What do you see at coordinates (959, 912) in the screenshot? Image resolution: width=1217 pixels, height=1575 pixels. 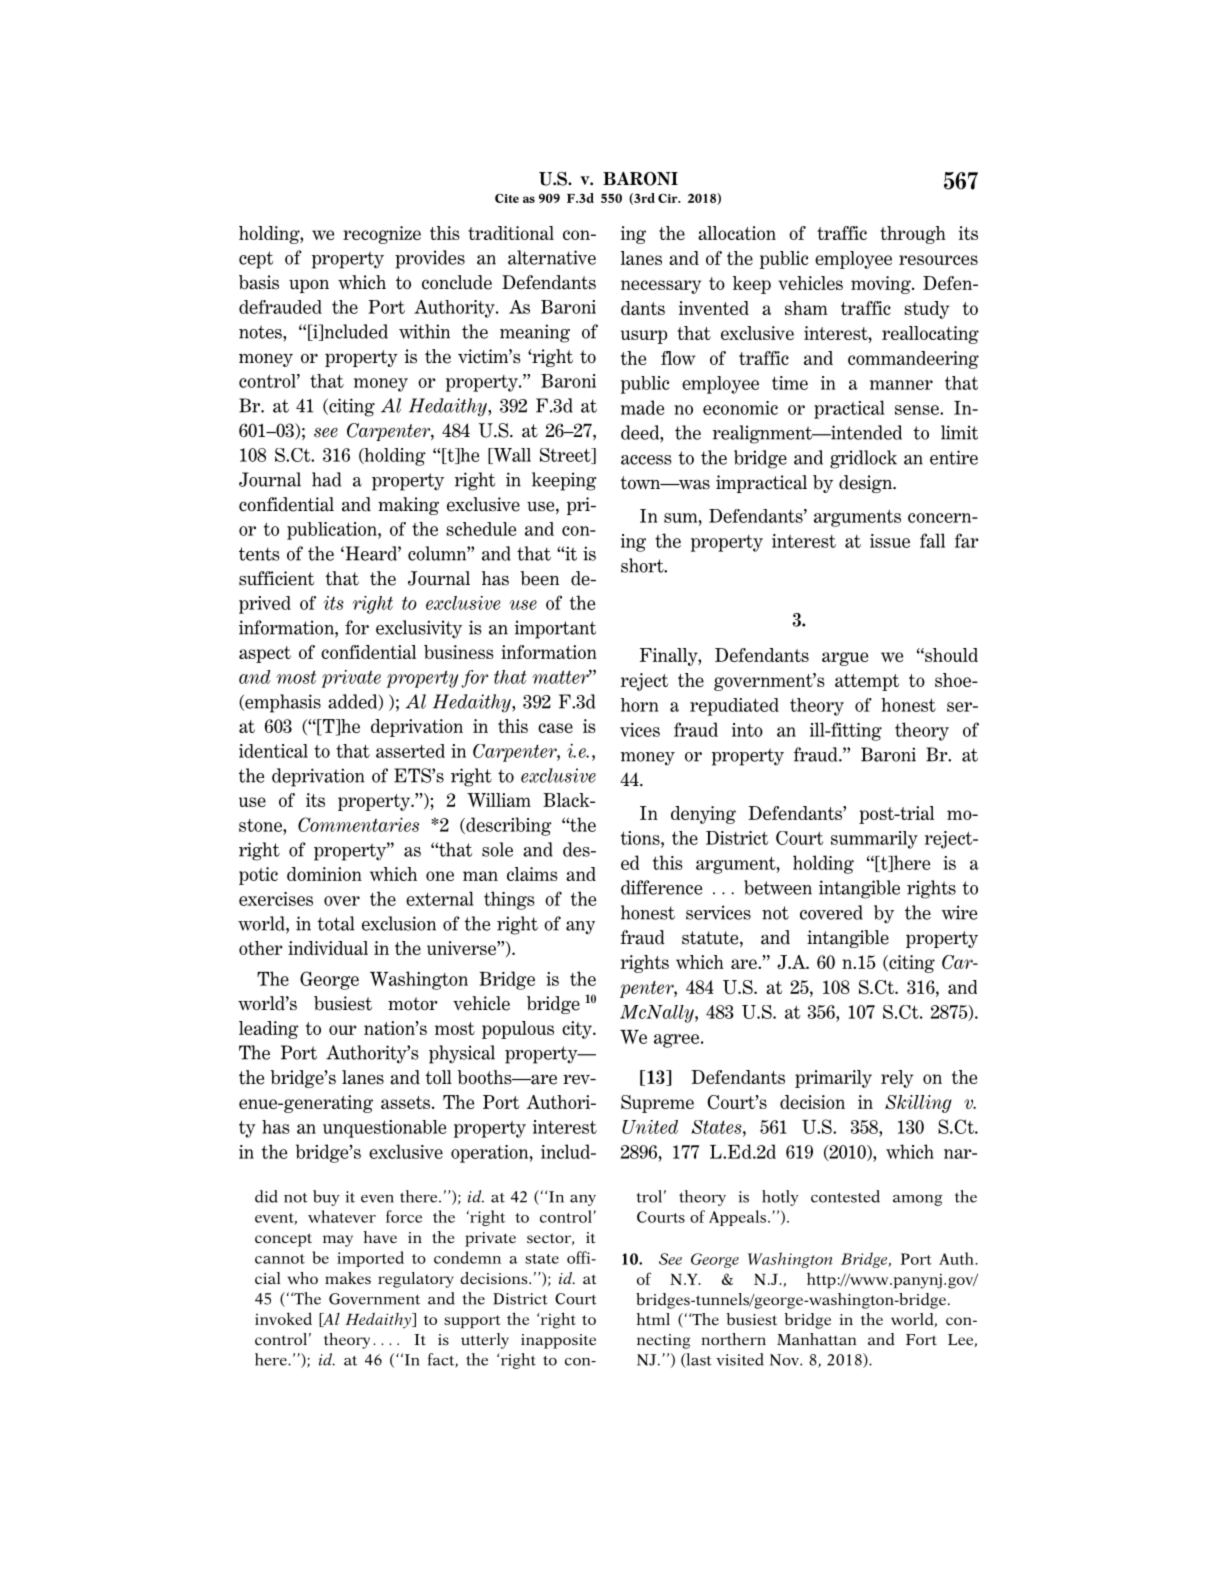 I see `wire` at bounding box center [959, 912].
